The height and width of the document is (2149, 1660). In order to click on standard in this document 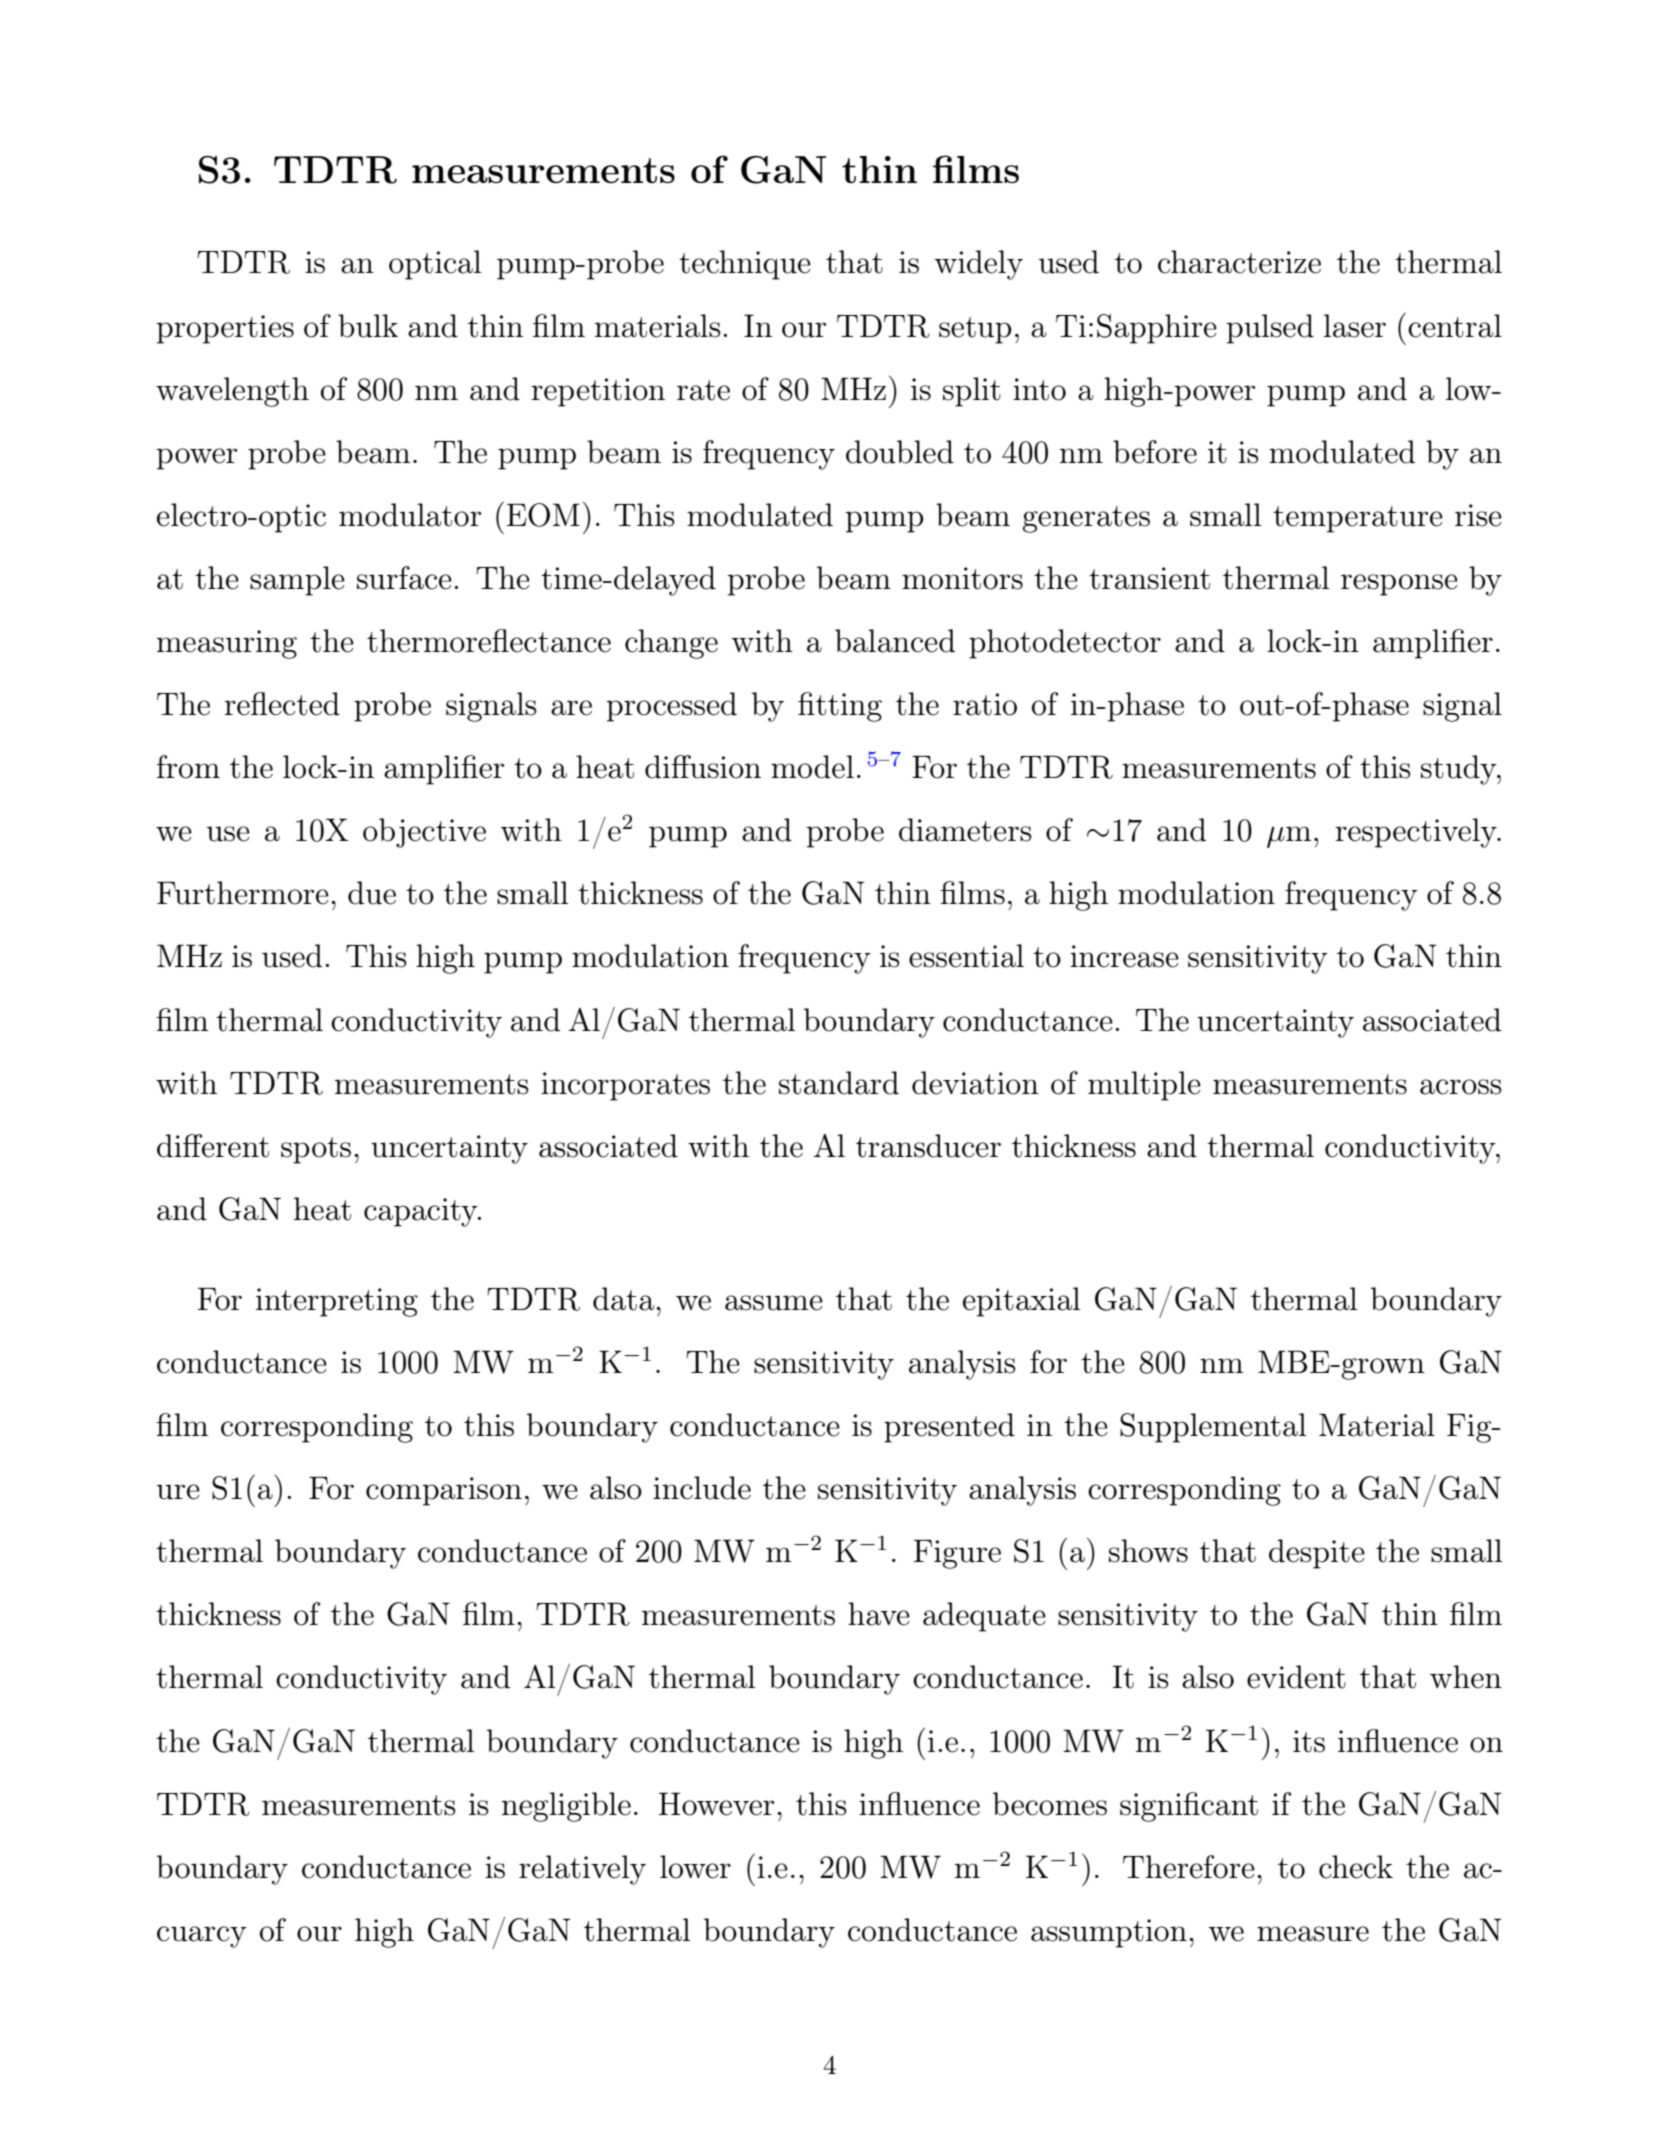, I will do `click(839, 1083)`.
